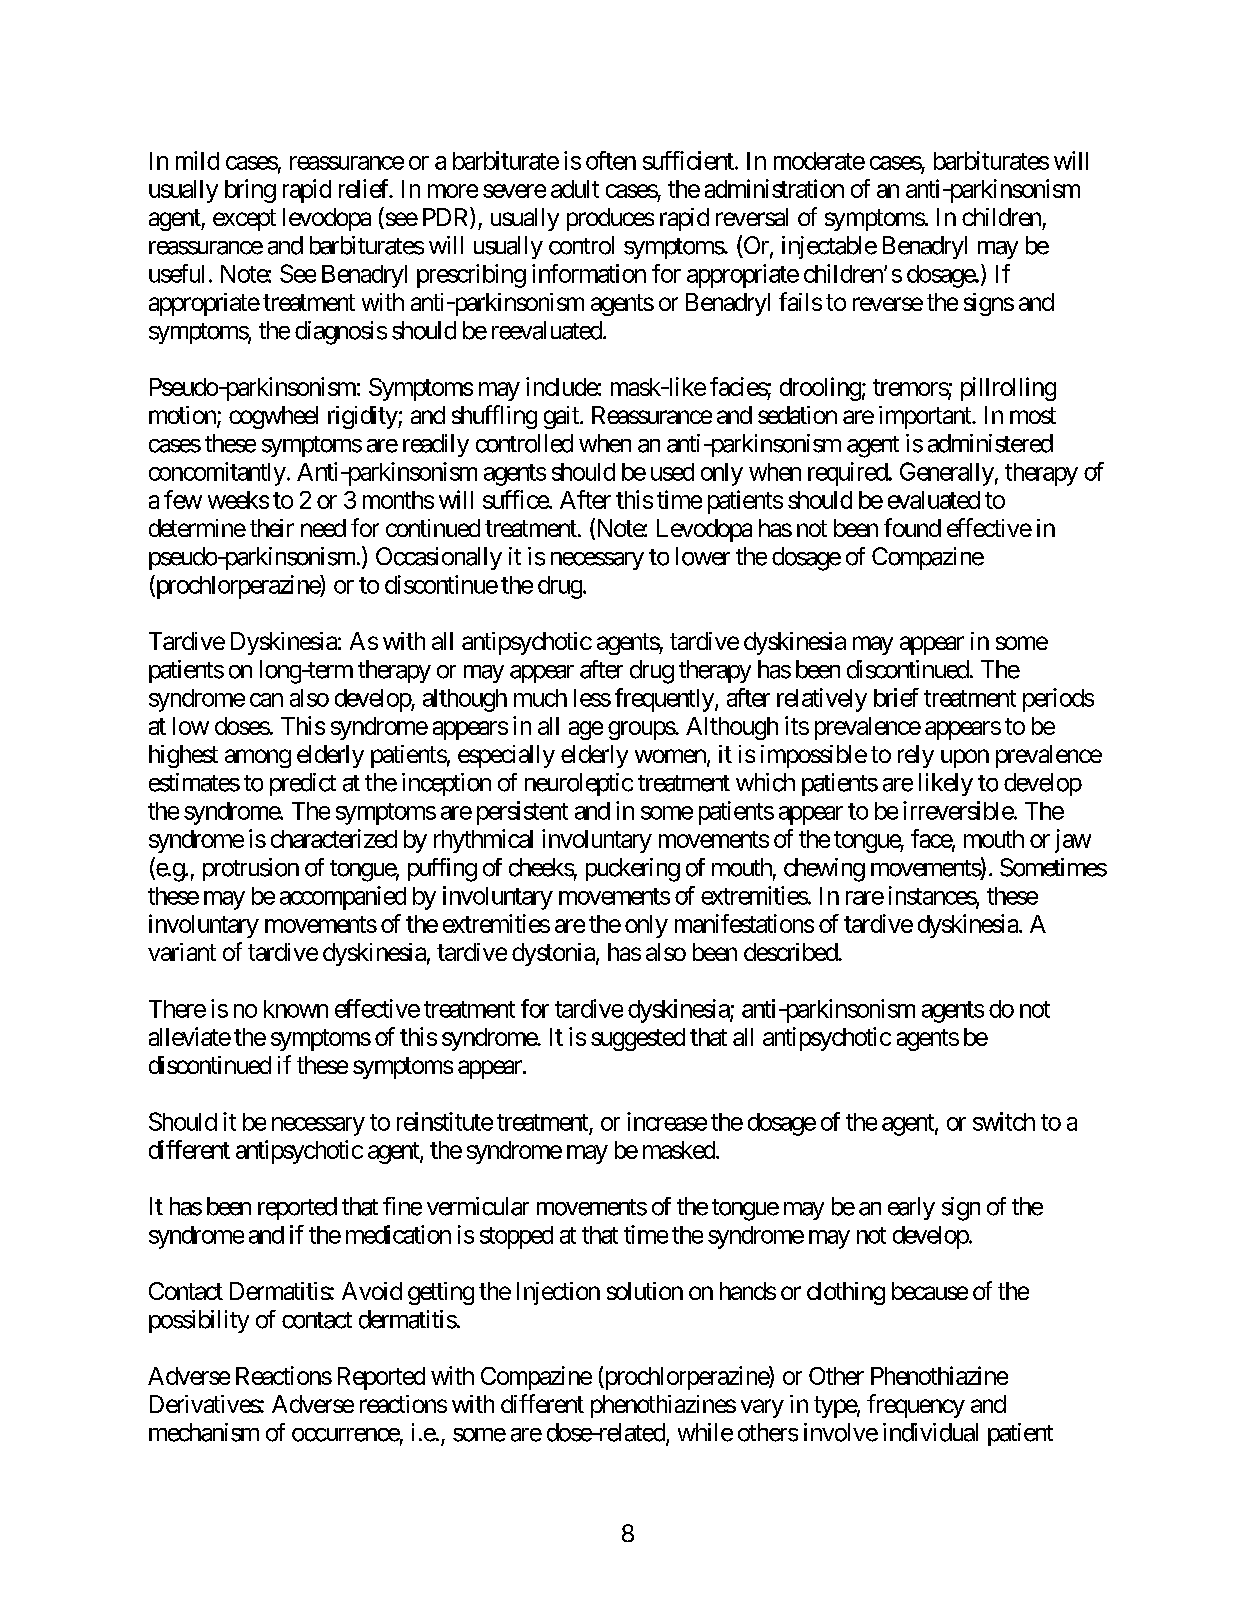 The height and width of the document is (1622, 1253). Describe the element at coordinates (244, 220) in the document. I see `except` at that location.
